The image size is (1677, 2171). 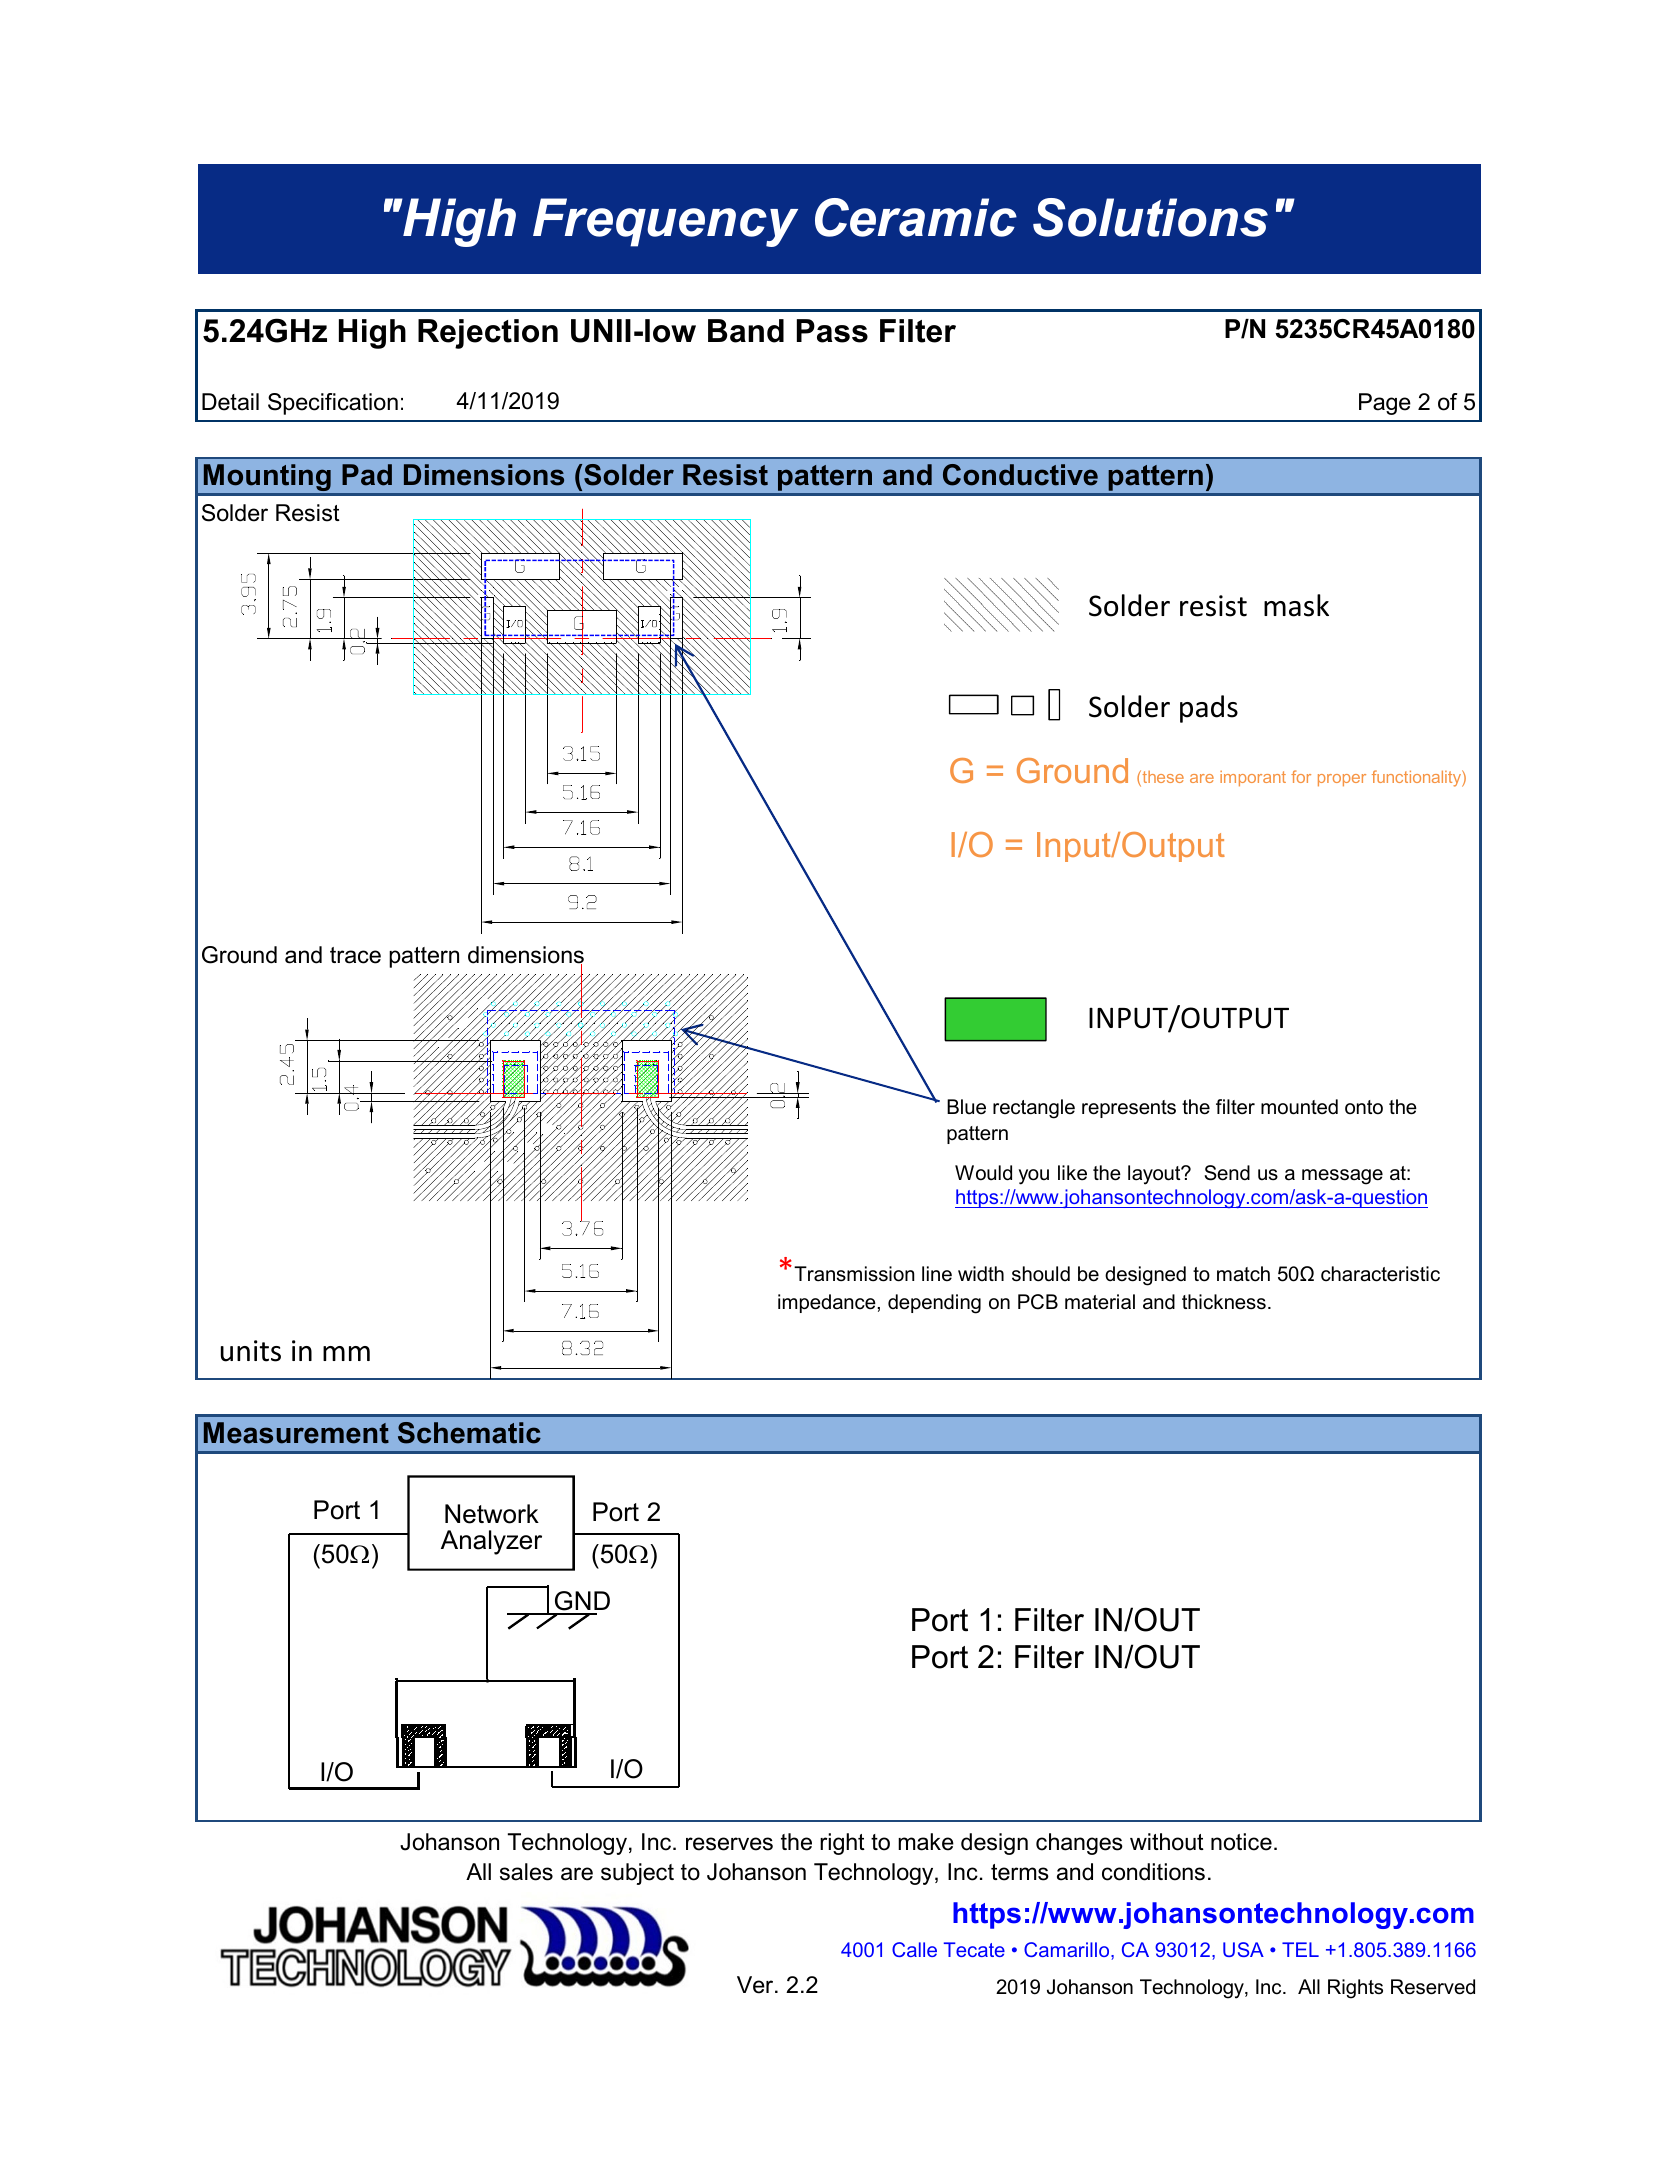 I want to click on Blue, so click(x=966, y=1107).
